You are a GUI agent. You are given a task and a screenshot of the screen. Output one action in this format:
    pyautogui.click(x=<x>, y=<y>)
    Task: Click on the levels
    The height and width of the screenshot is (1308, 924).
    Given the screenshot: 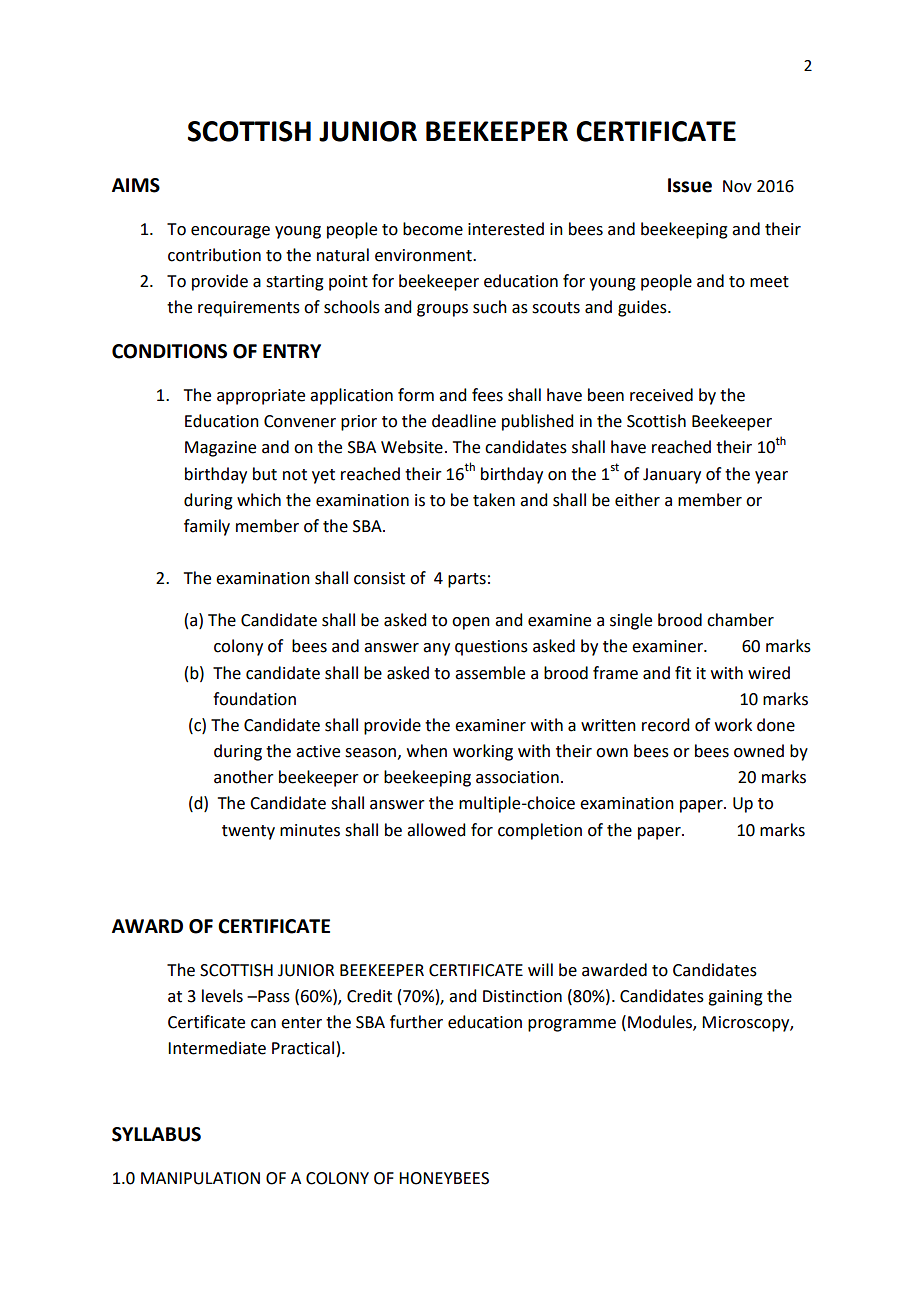 What is the action you would take?
    pyautogui.click(x=222, y=996)
